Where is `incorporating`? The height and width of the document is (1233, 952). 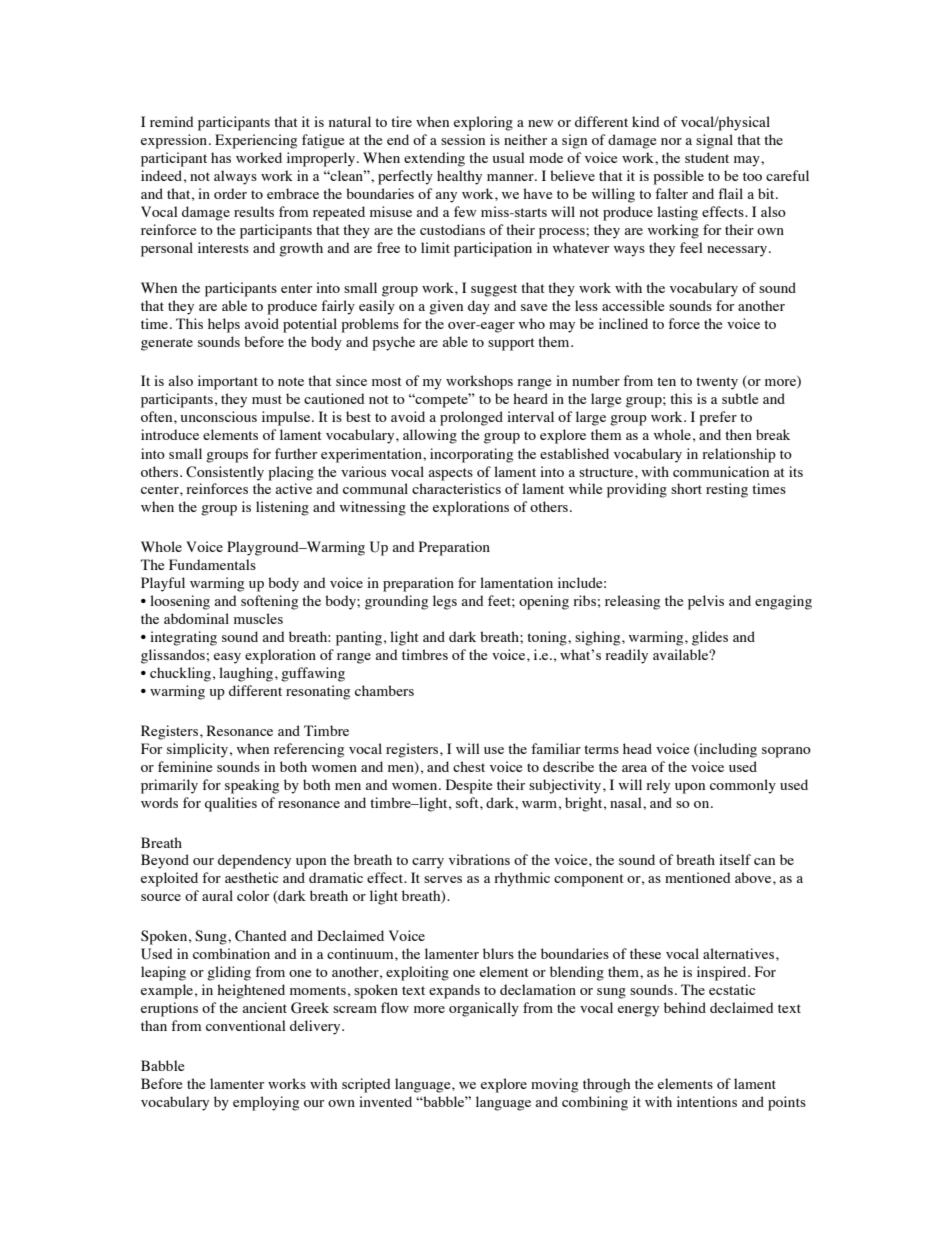 incorporating is located at coordinates (471, 455).
